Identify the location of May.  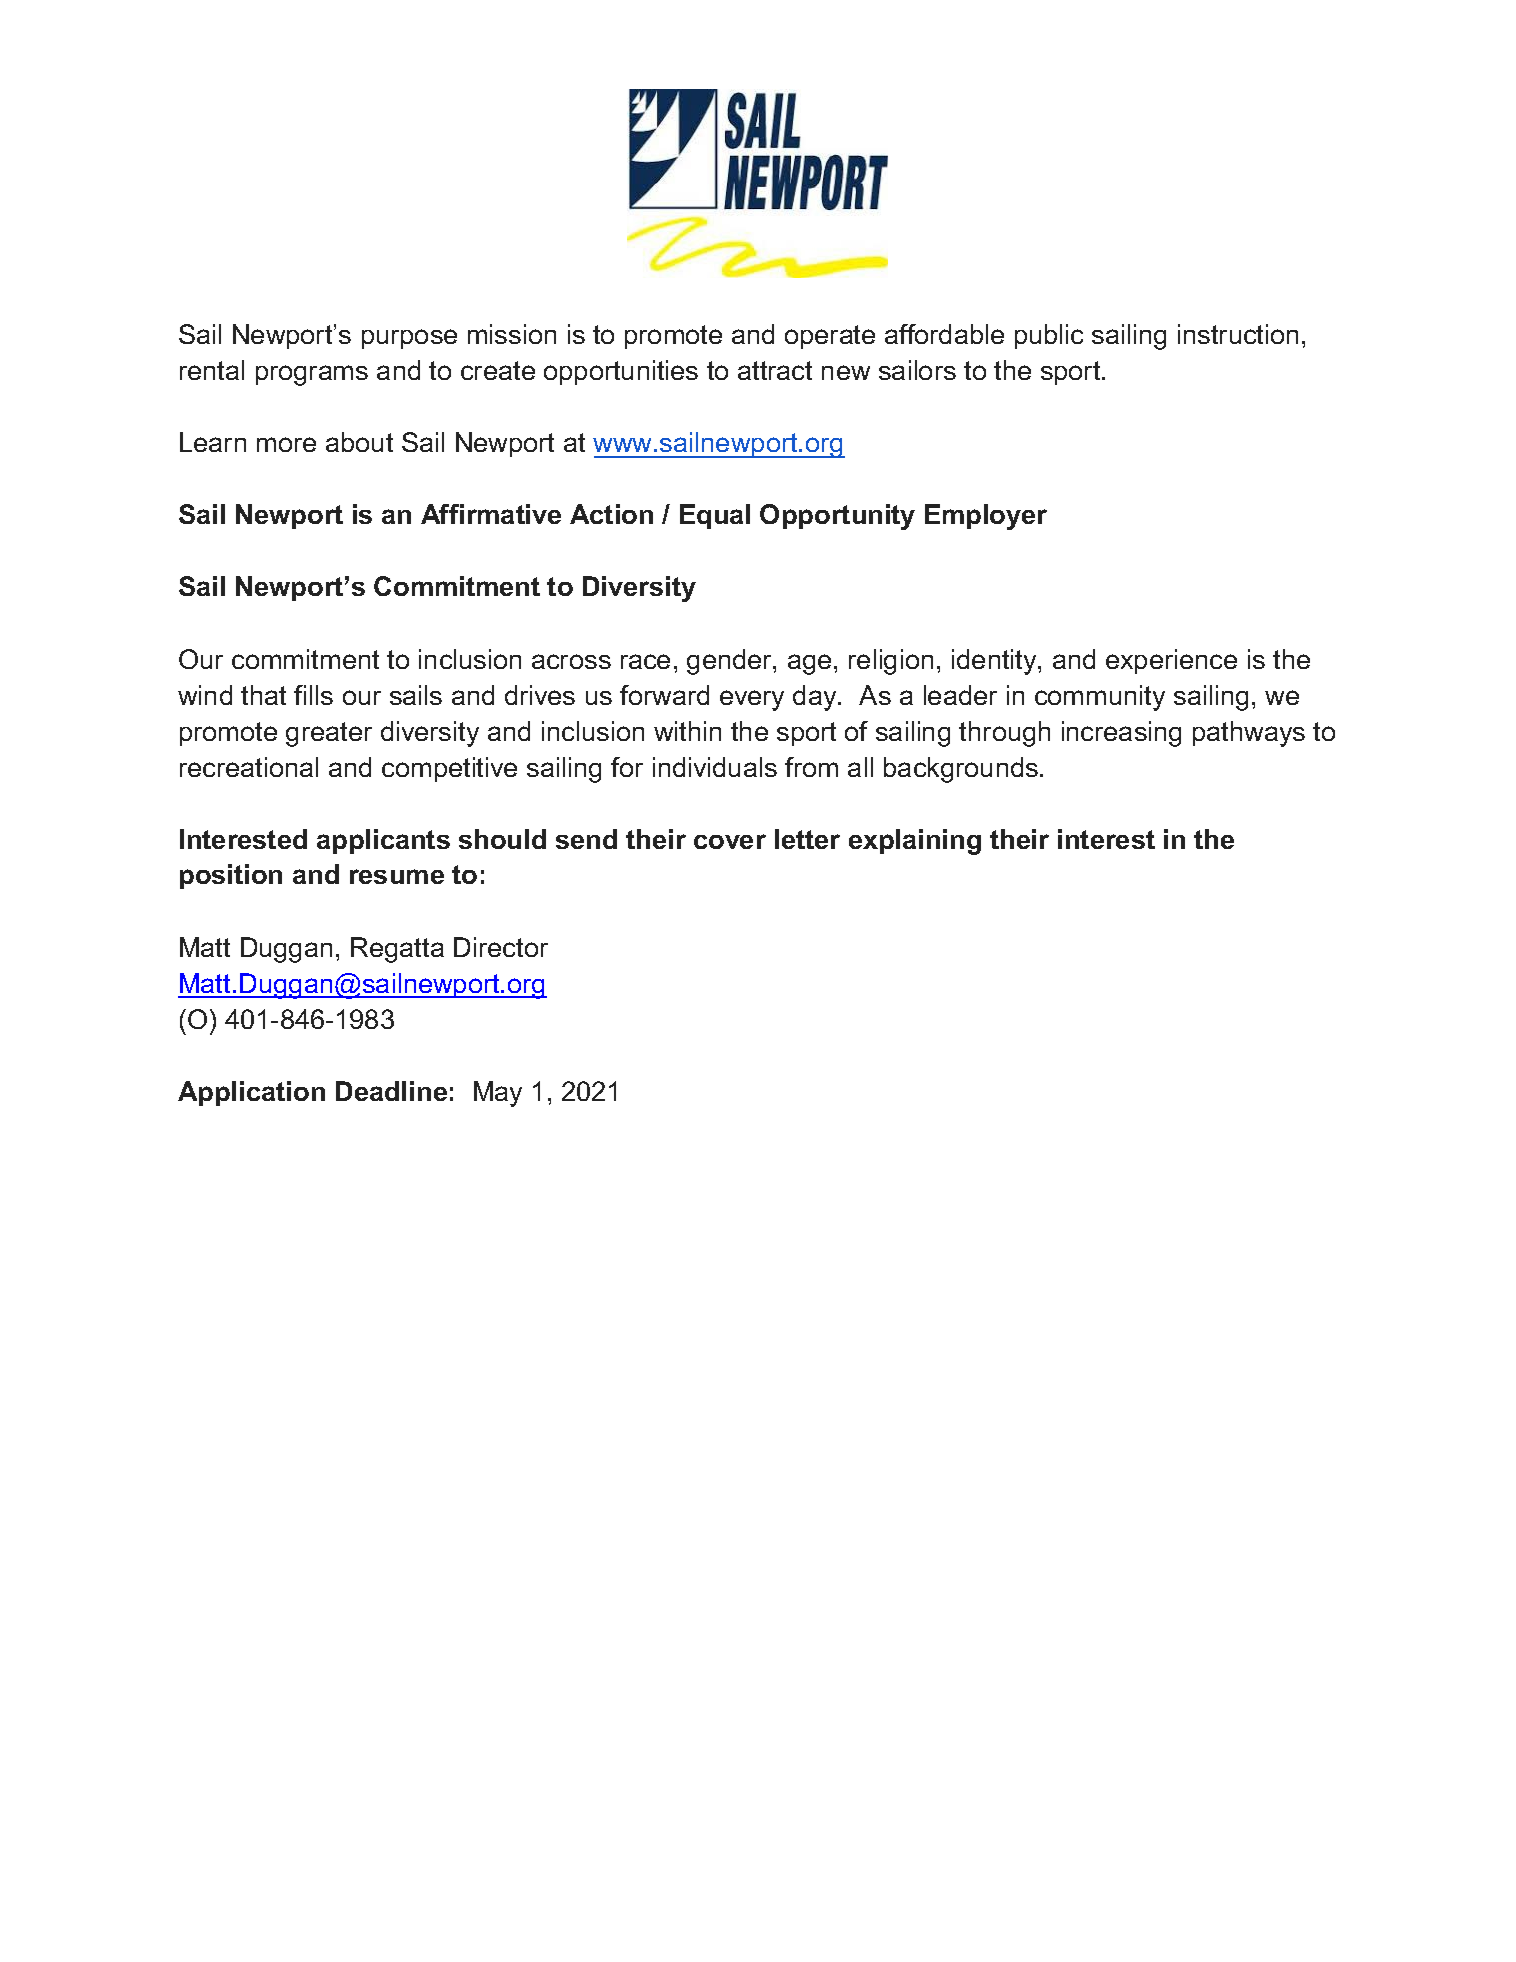
(498, 1094).
